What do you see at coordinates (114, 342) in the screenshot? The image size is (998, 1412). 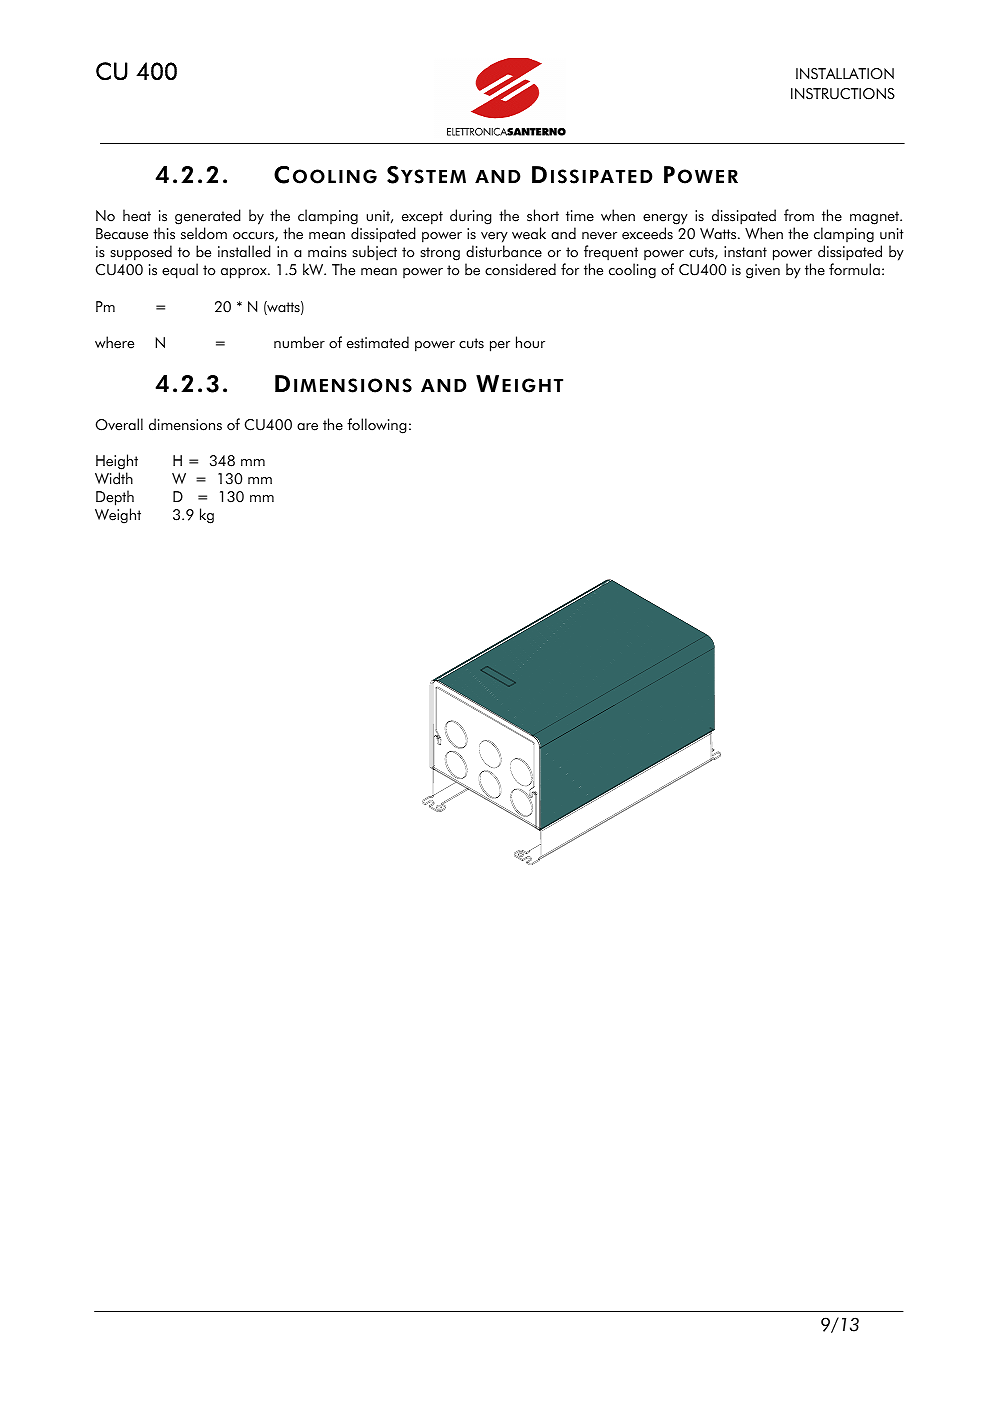 I see `where` at bounding box center [114, 342].
